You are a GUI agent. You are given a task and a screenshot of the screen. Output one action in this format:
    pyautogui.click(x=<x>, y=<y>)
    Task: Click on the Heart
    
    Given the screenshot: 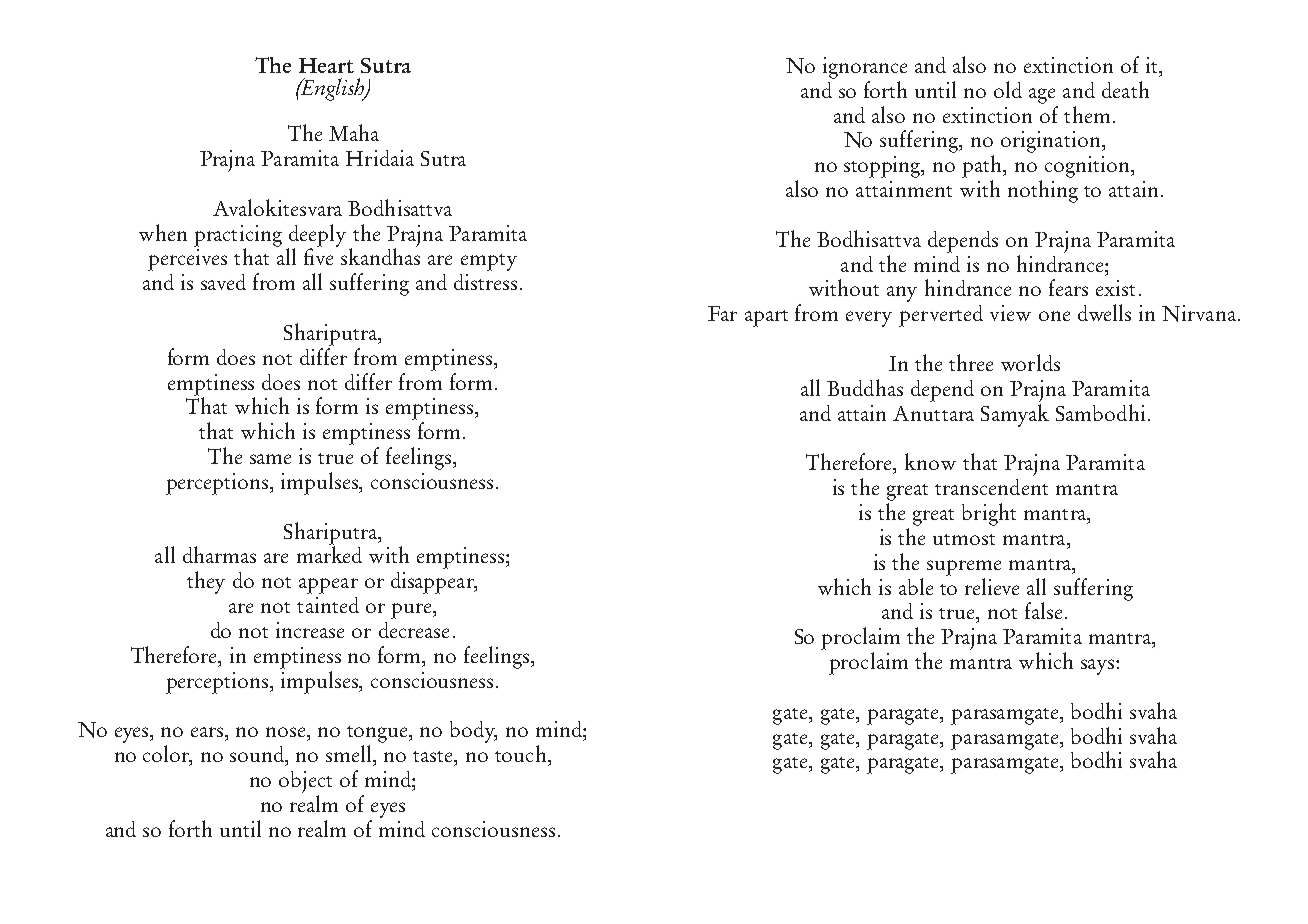 What is the action you would take?
    pyautogui.click(x=326, y=65)
